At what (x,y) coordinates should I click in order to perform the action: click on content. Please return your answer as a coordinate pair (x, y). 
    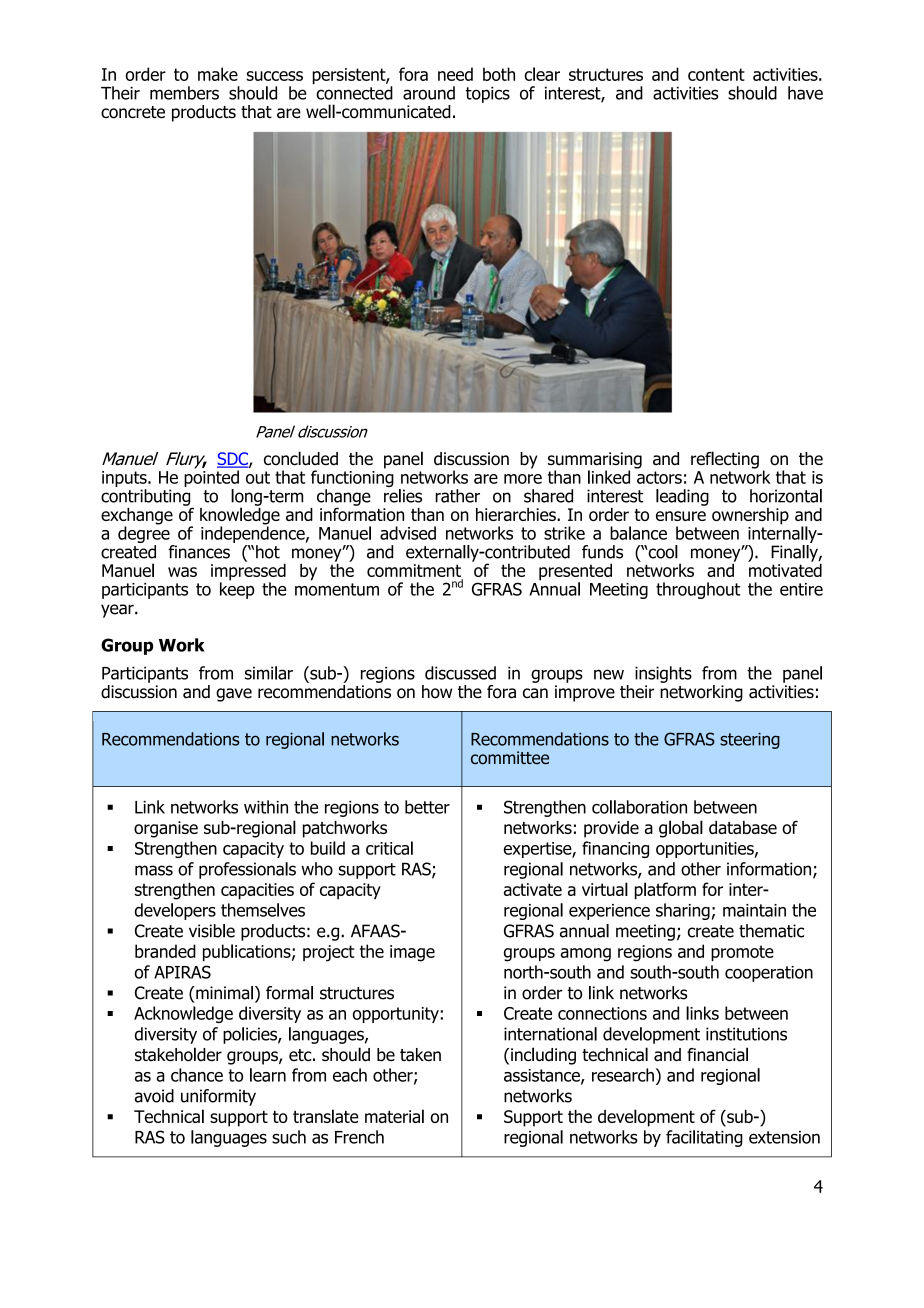
    Looking at the image, I should click on (716, 74).
